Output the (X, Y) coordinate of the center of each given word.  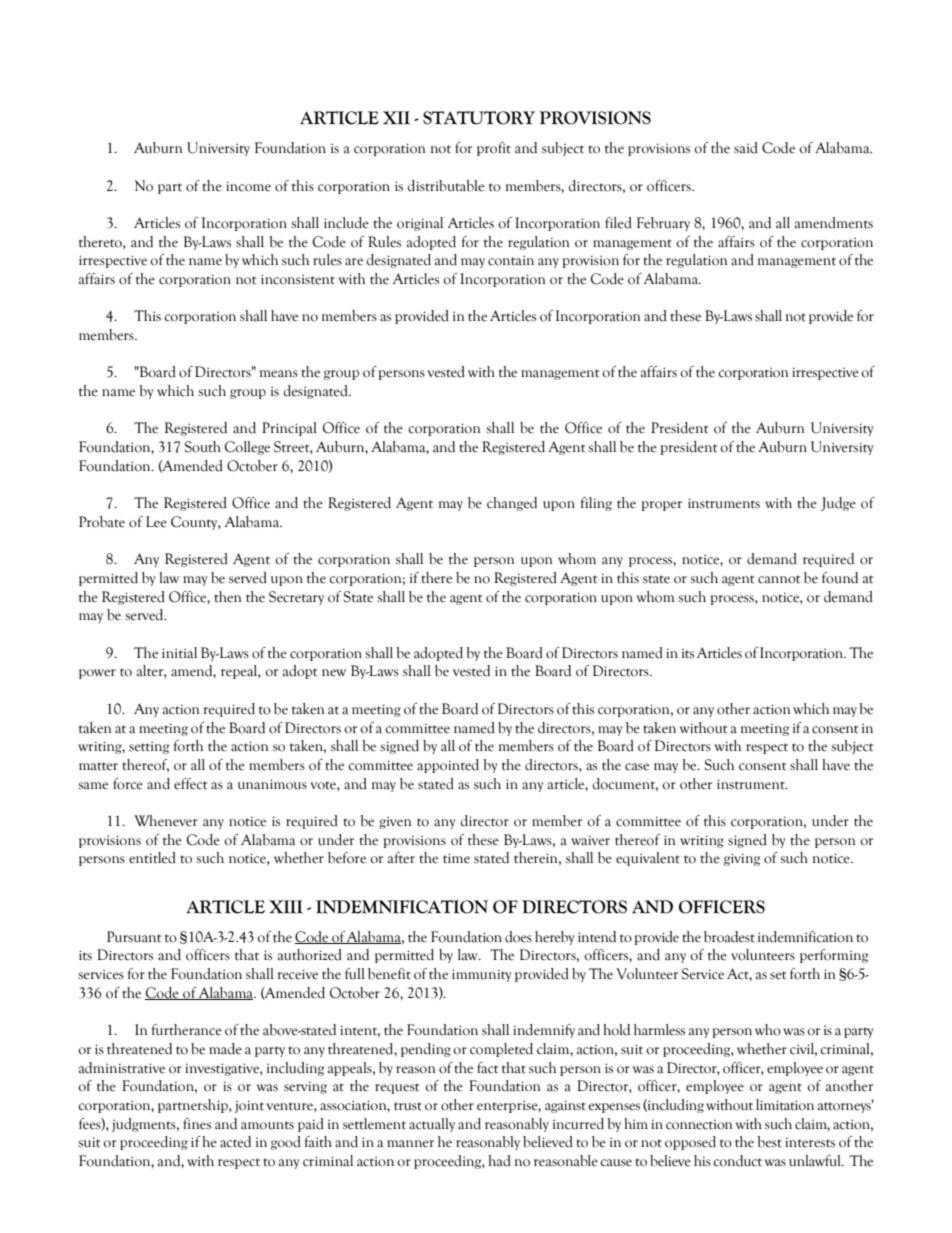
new (334, 673)
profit (494, 149)
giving (742, 859)
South (203, 447)
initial (179, 653)
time (456, 858)
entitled (152, 858)
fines (197, 1124)
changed (512, 504)
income (248, 186)
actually (432, 1125)
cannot (779, 579)
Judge (838, 504)
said (746, 148)
